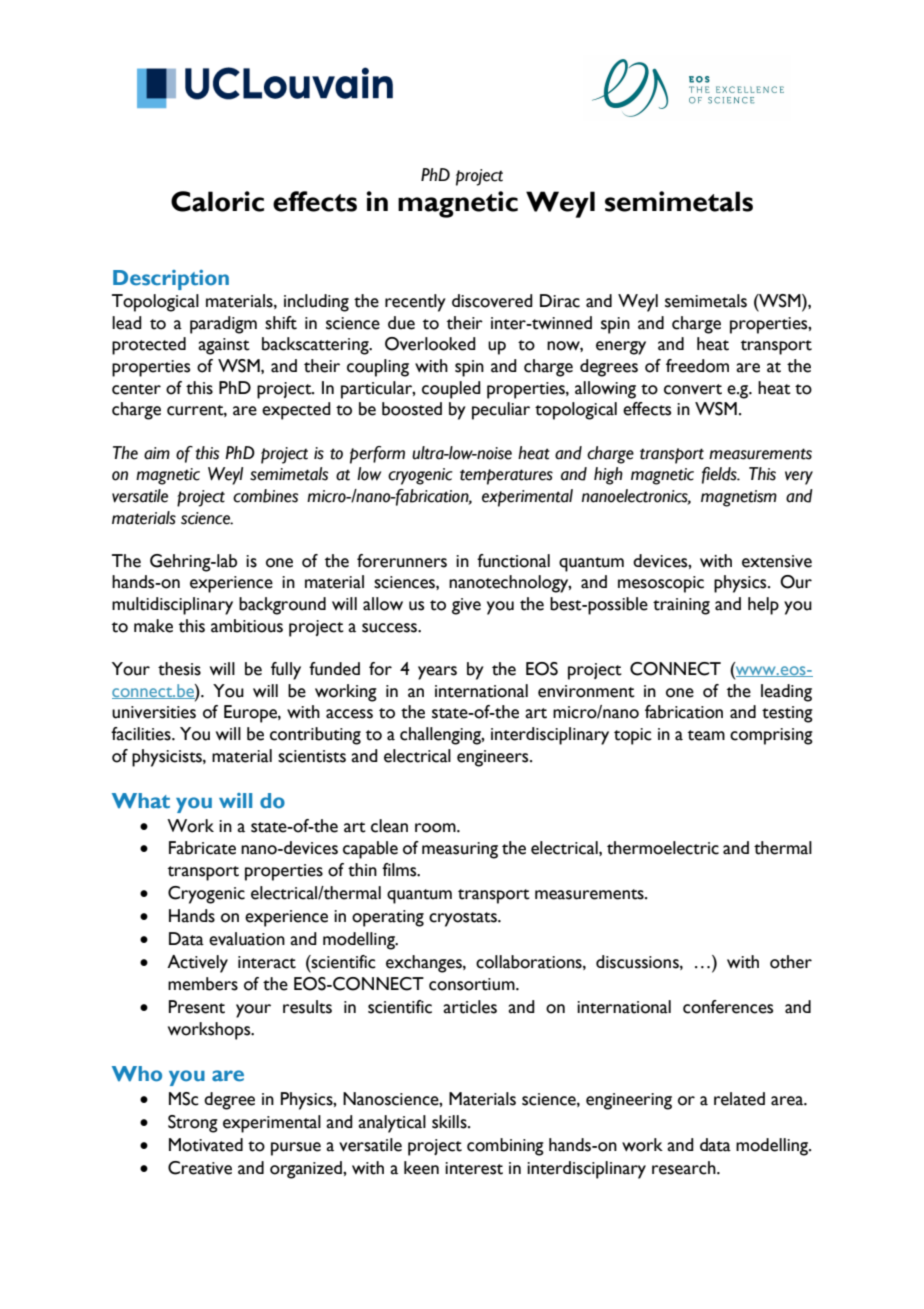  I want to click on team, so click(706, 735).
